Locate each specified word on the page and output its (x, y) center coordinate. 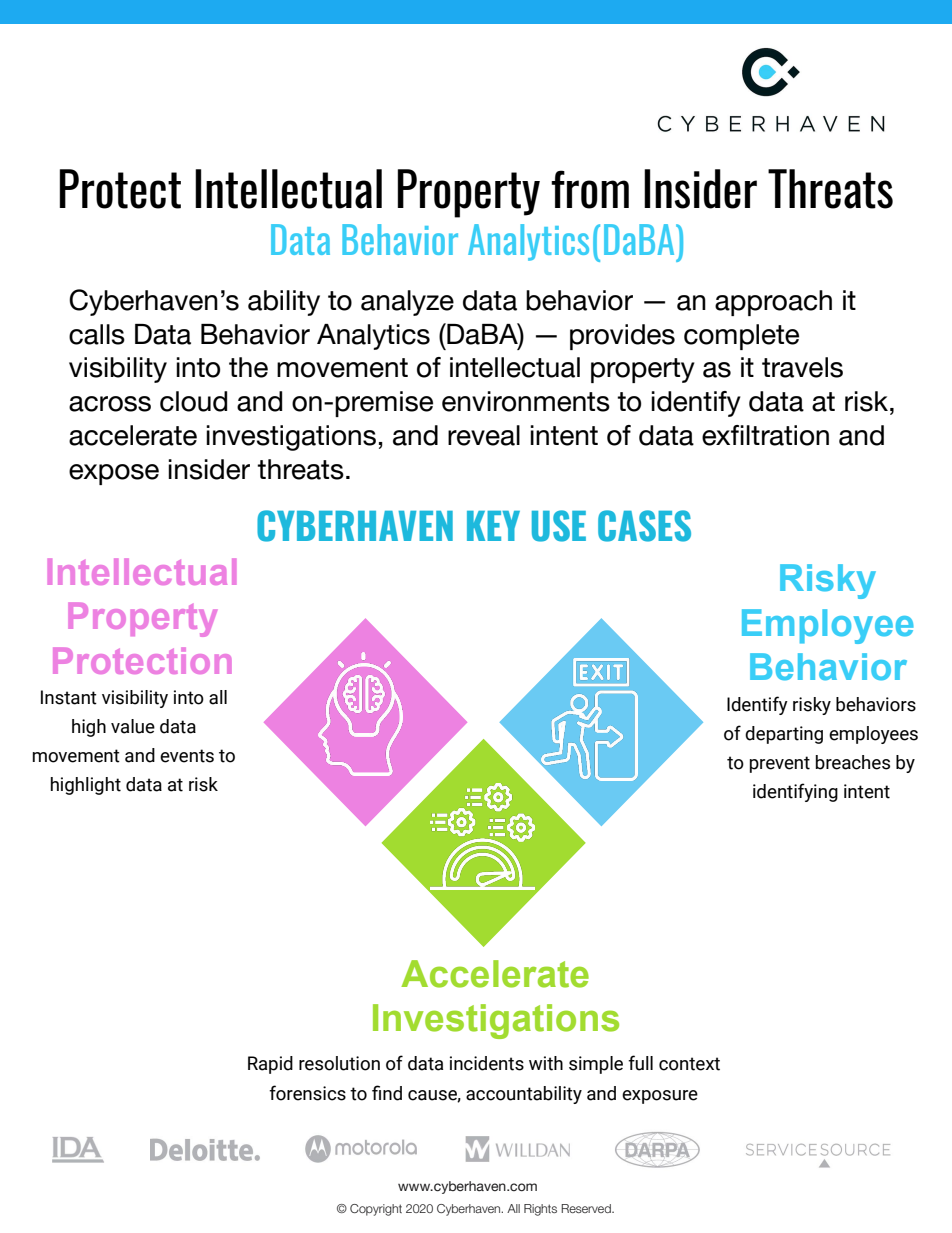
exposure (660, 1097)
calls (97, 334)
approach (773, 303)
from (590, 189)
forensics (307, 1093)
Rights (540, 1210)
